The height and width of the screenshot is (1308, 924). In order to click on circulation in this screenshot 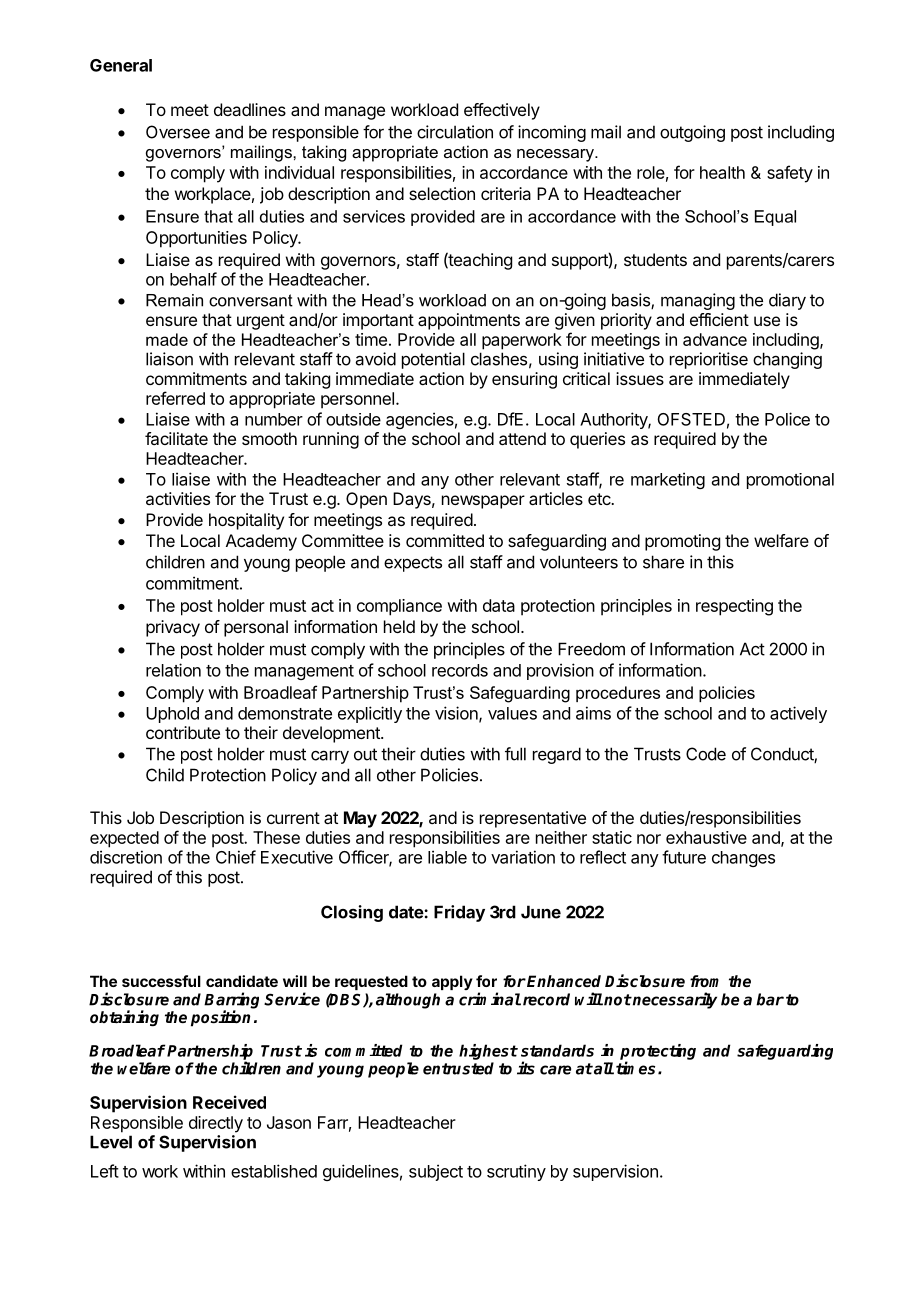, I will do `click(455, 132)`.
